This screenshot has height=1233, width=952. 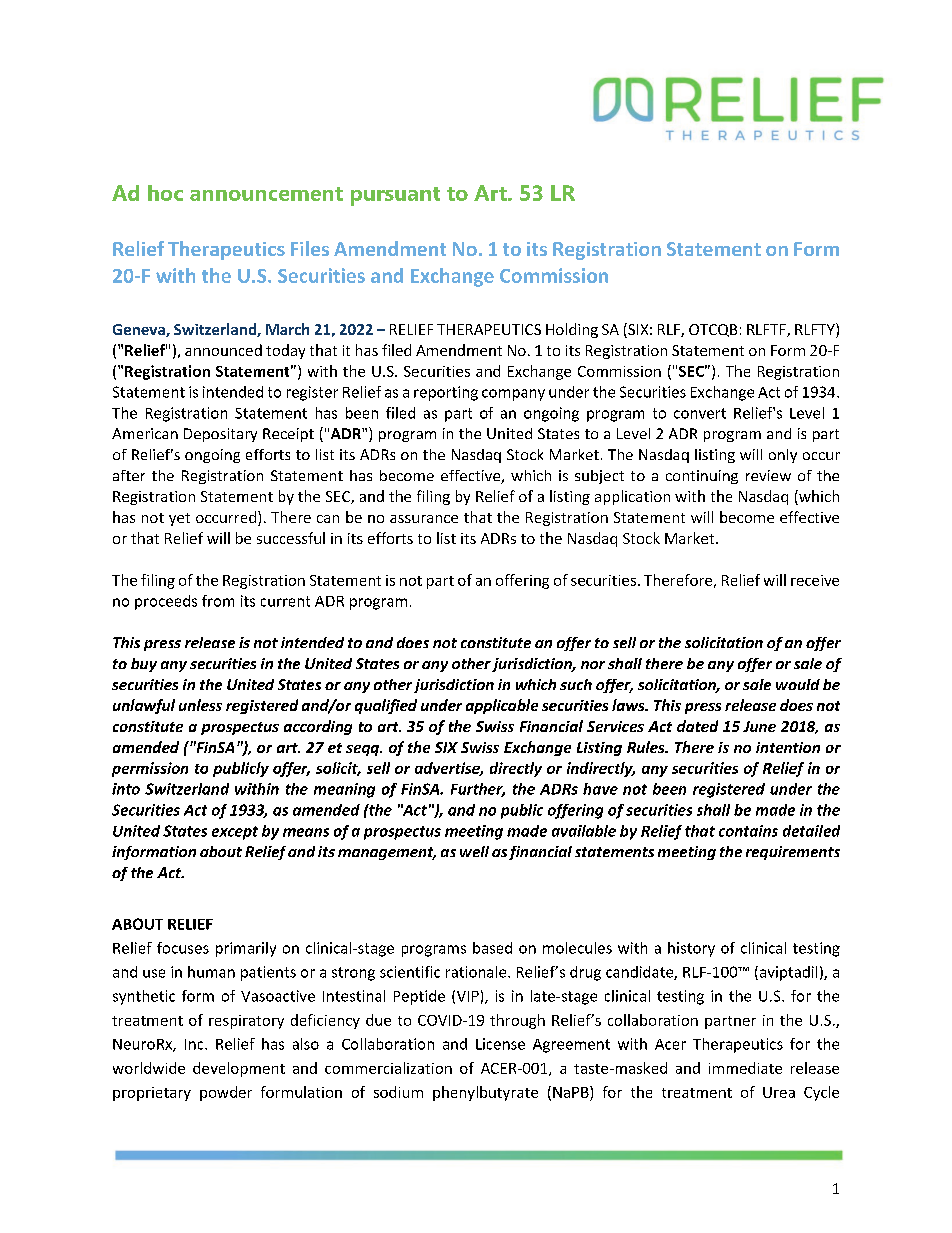 I want to click on pursuant, so click(x=395, y=196).
